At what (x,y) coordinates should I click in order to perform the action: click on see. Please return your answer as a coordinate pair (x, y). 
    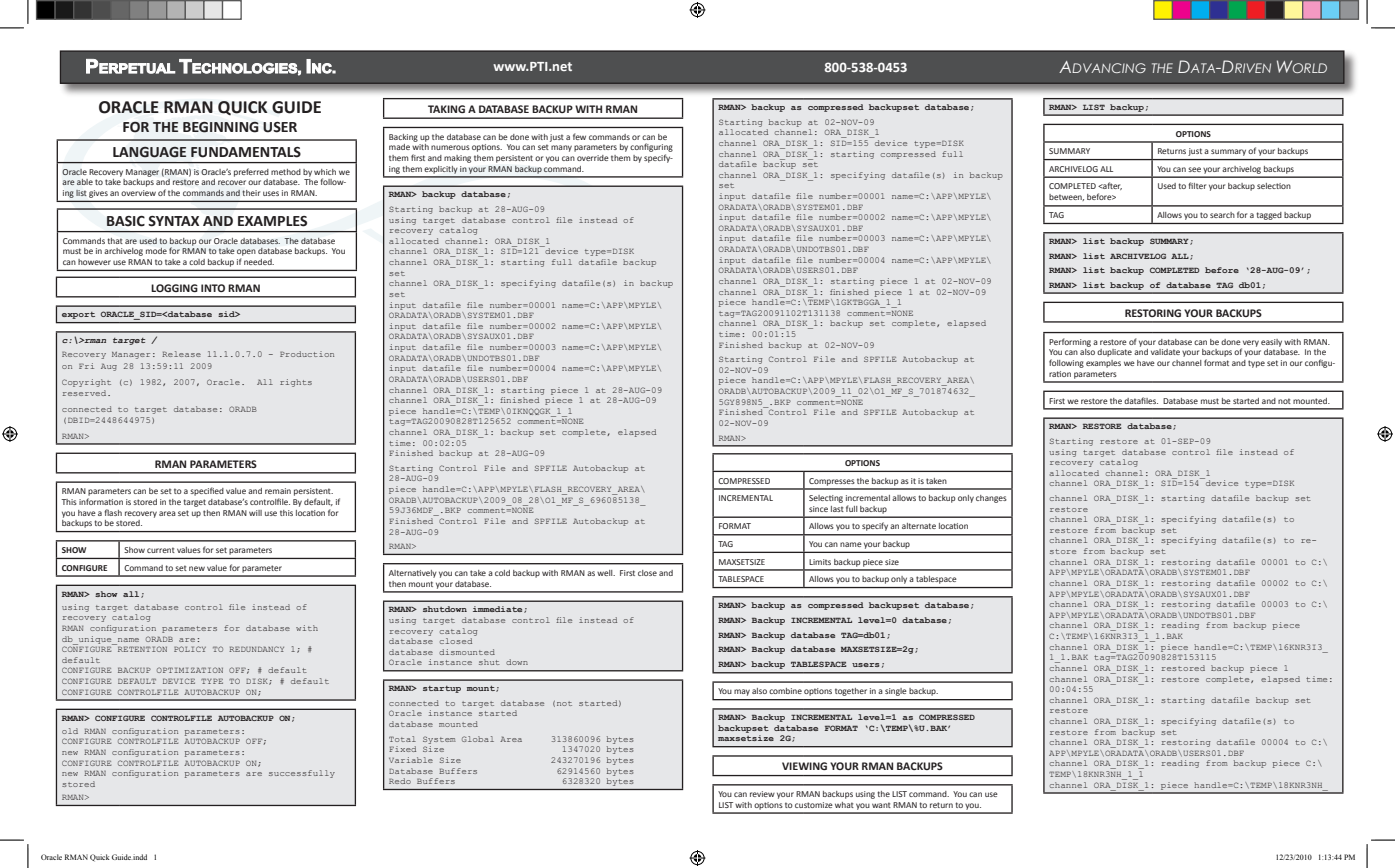
    Looking at the image, I should click on (1194, 169).
